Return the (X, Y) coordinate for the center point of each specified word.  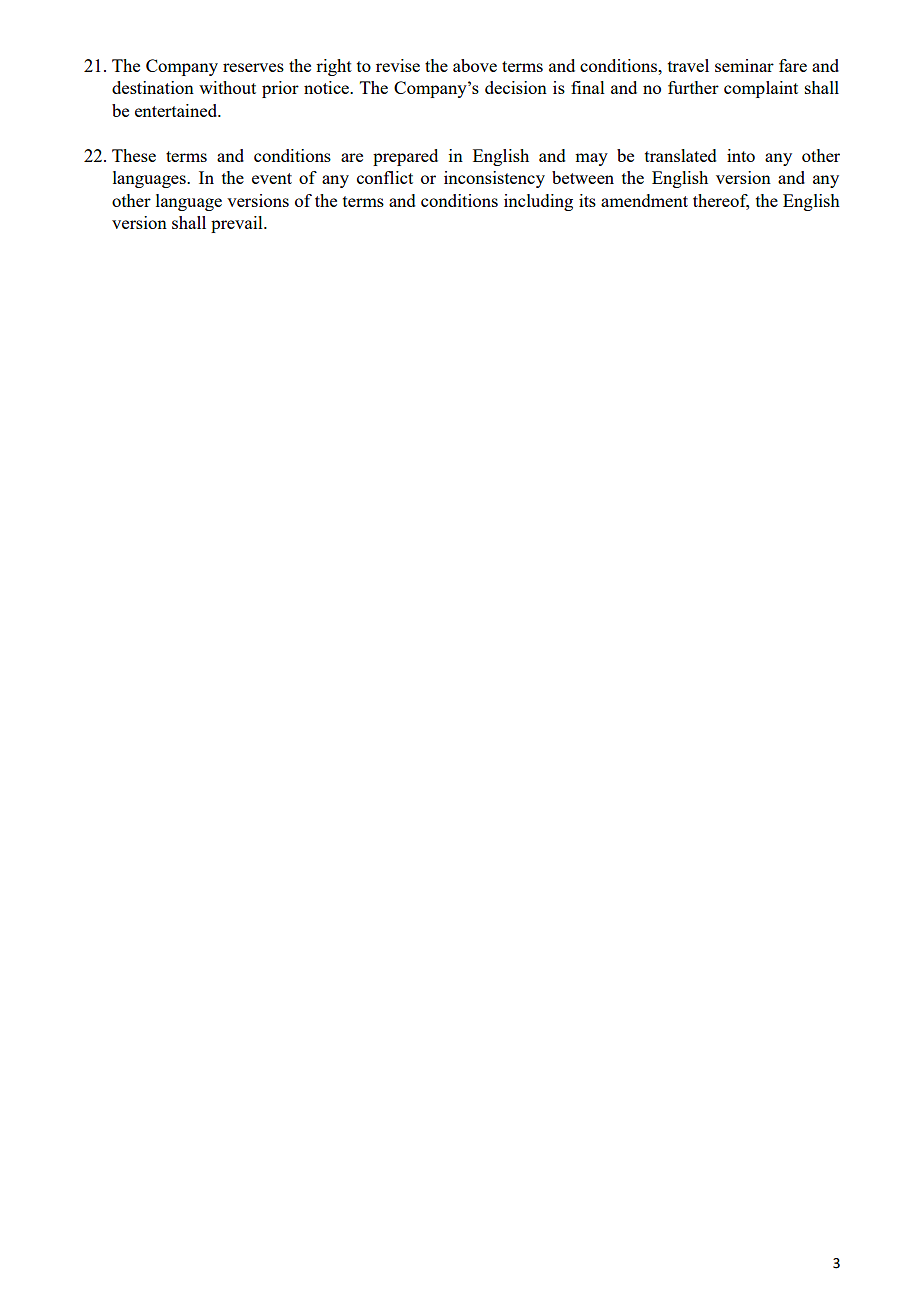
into (741, 155)
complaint (761, 89)
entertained (177, 110)
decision (516, 87)
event (272, 178)
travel (688, 65)
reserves (253, 67)
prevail (238, 224)
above (475, 65)
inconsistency (494, 179)
